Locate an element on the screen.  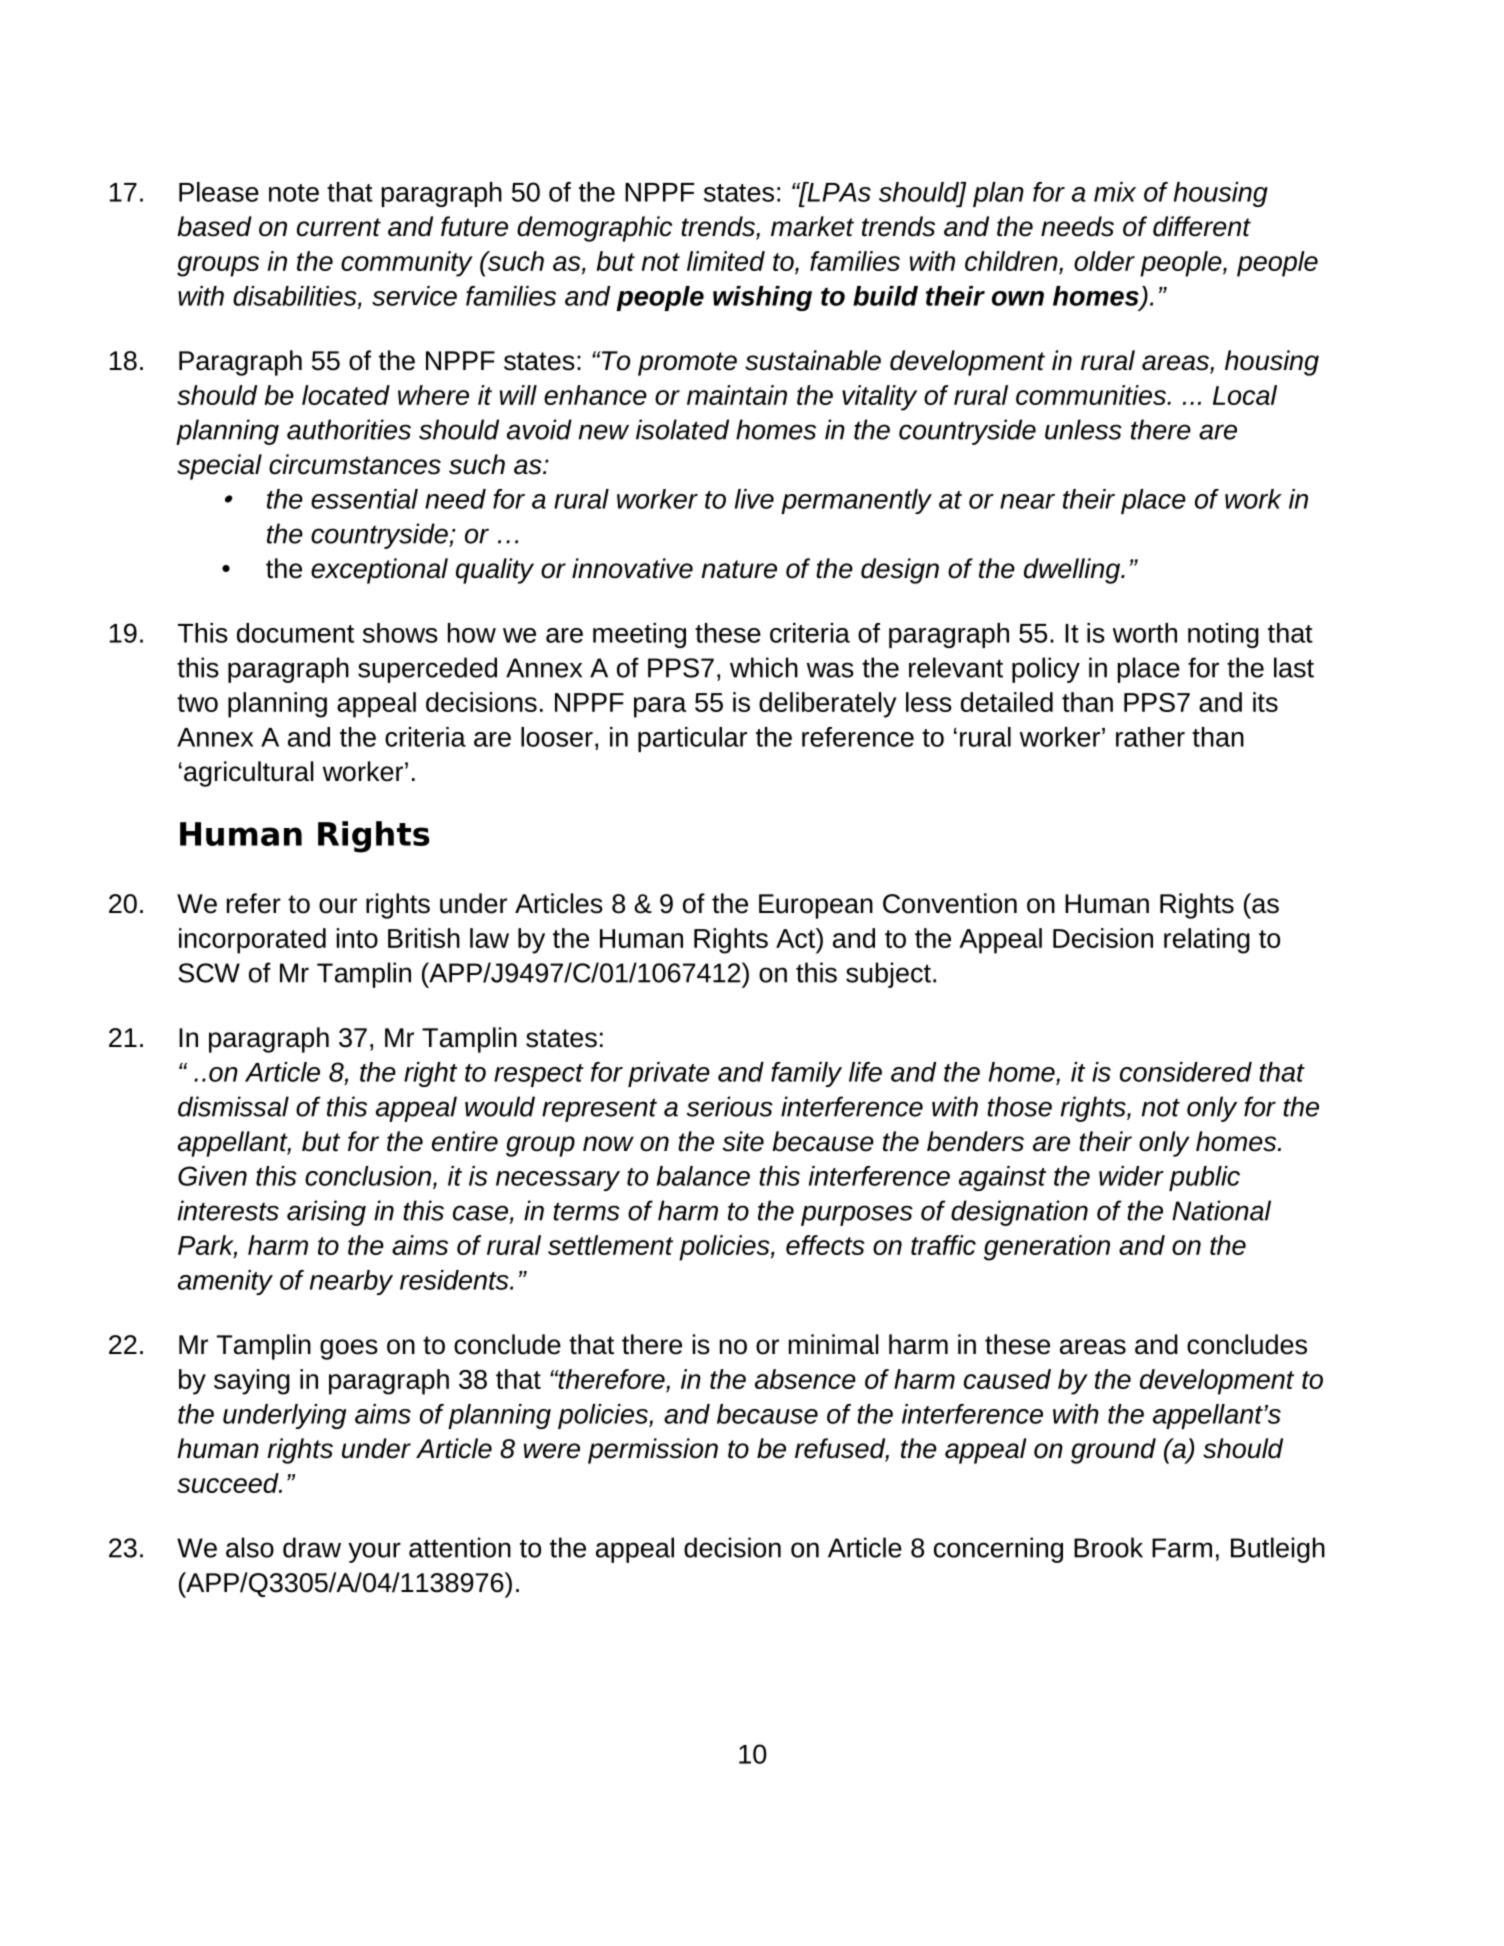
draw is located at coordinates (312, 1547).
